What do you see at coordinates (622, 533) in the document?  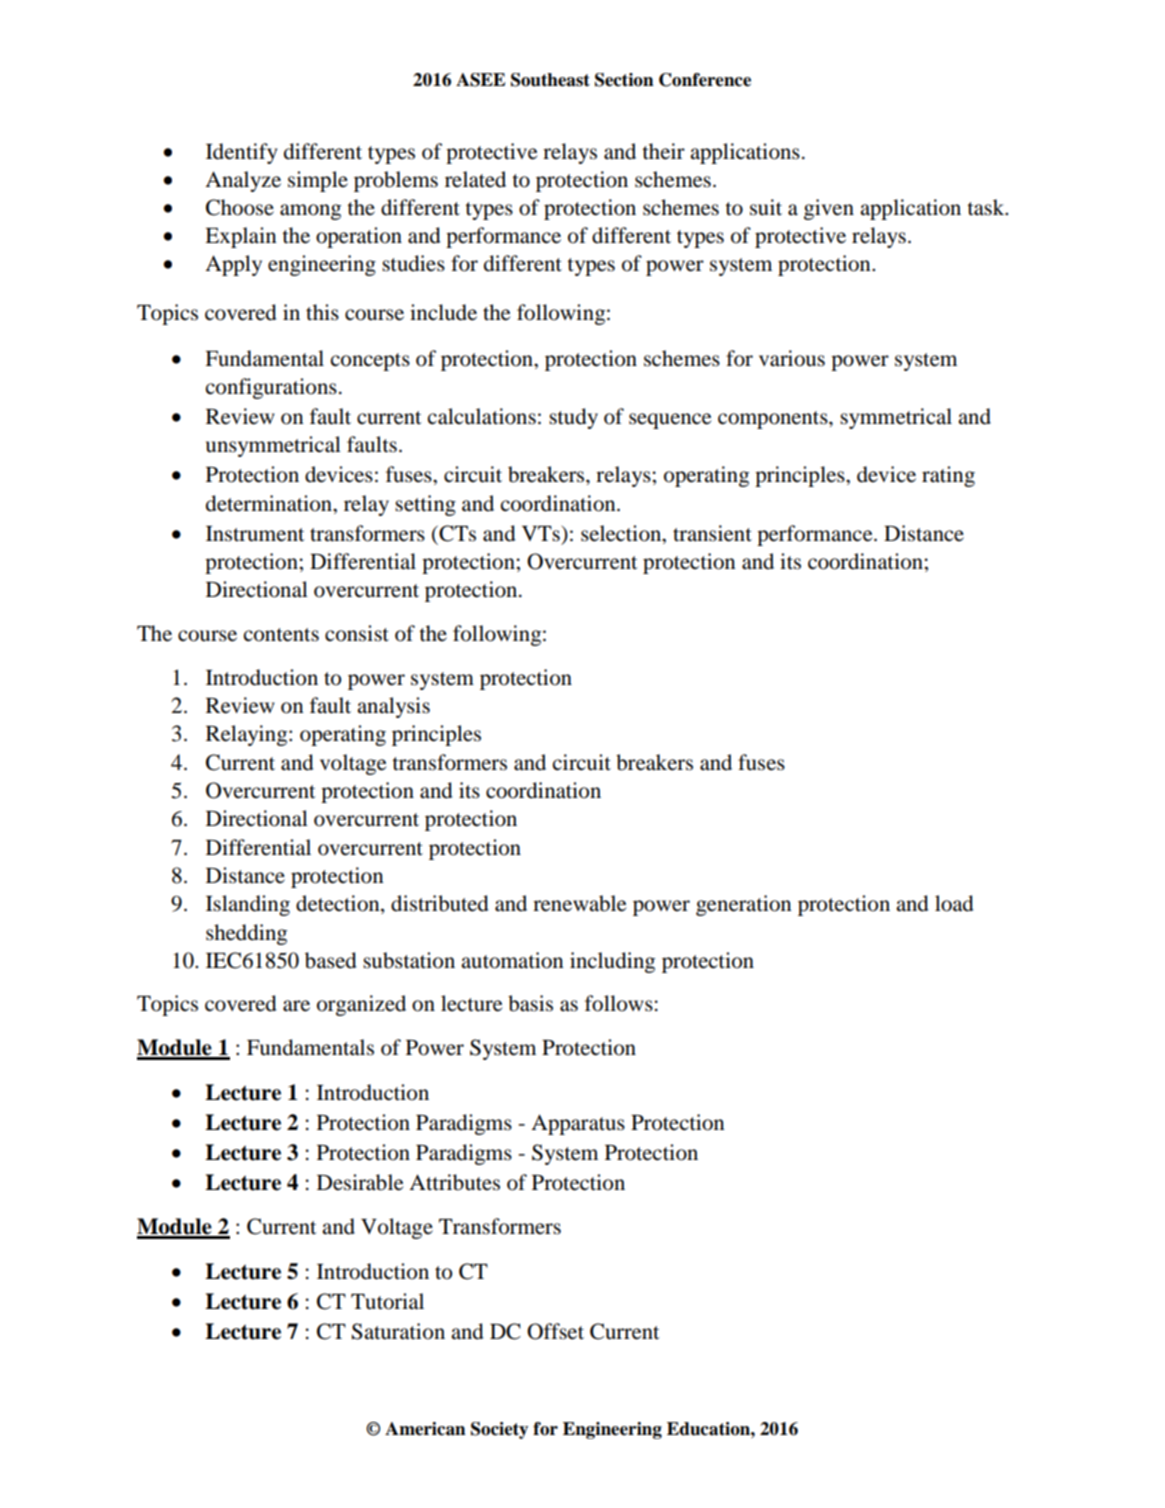 I see `selection` at bounding box center [622, 533].
